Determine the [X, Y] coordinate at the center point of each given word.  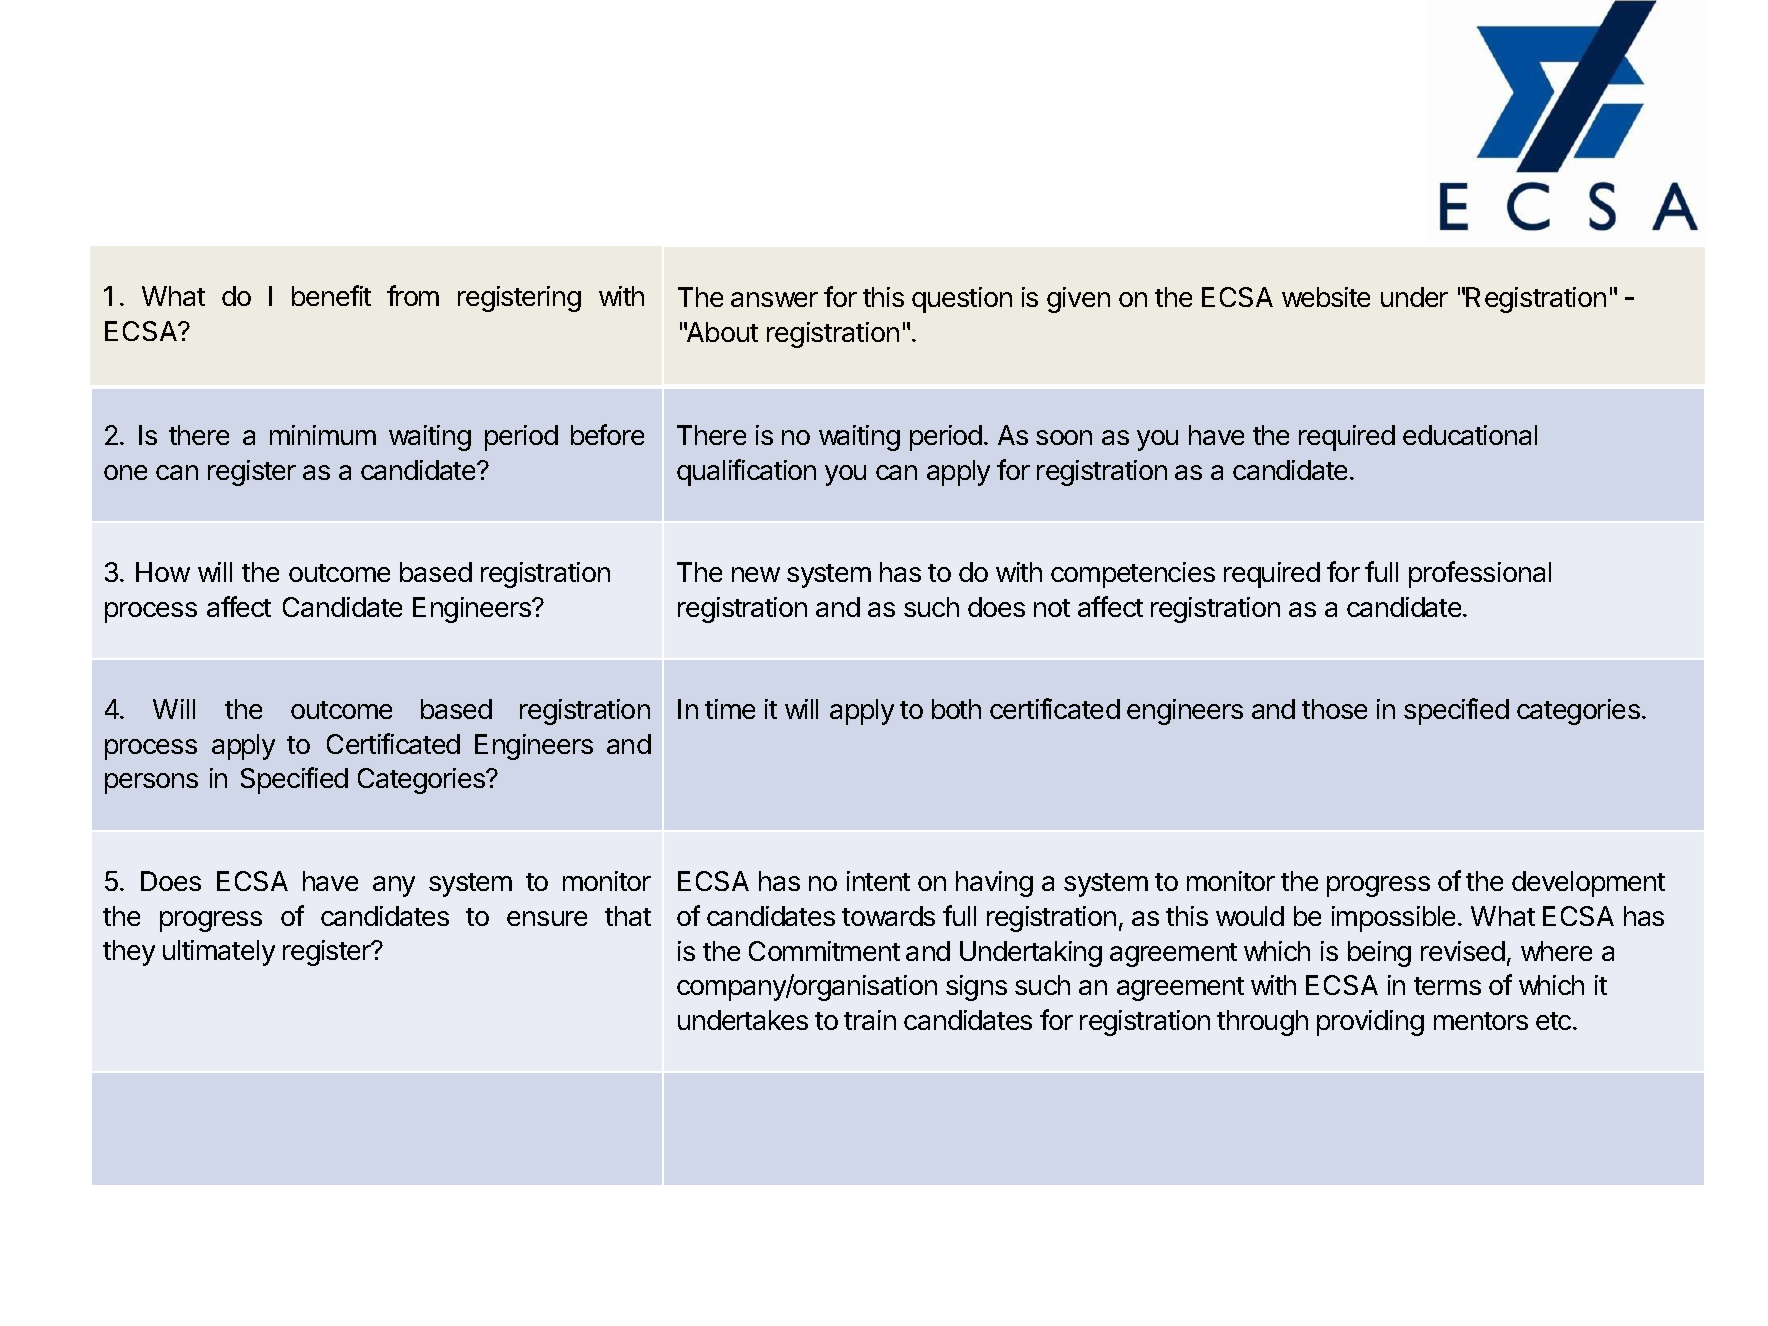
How [163, 572]
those [1334, 709]
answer [774, 299]
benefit [331, 295]
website [1326, 297]
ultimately [219, 953]
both [956, 709]
